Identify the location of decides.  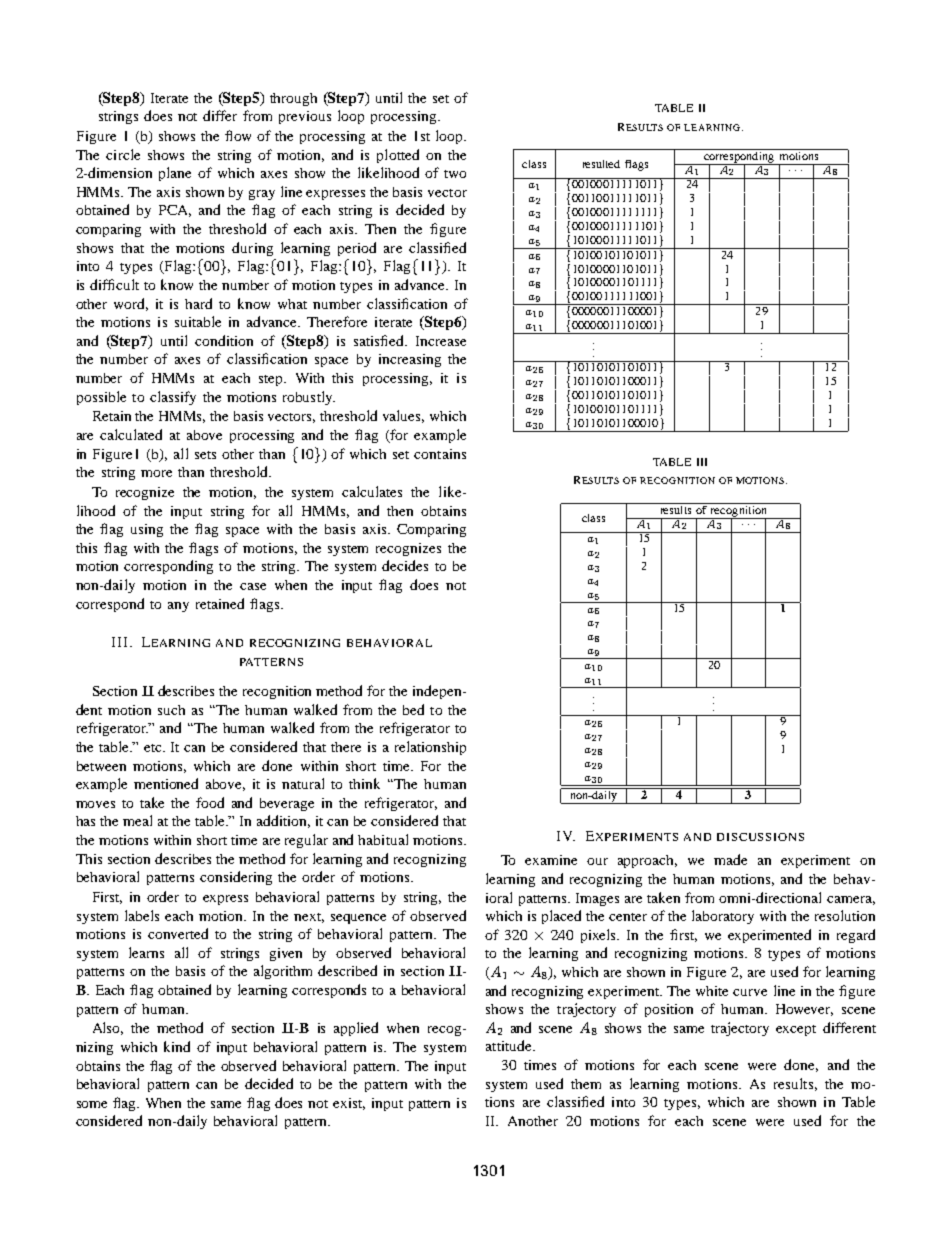
(405, 565).
